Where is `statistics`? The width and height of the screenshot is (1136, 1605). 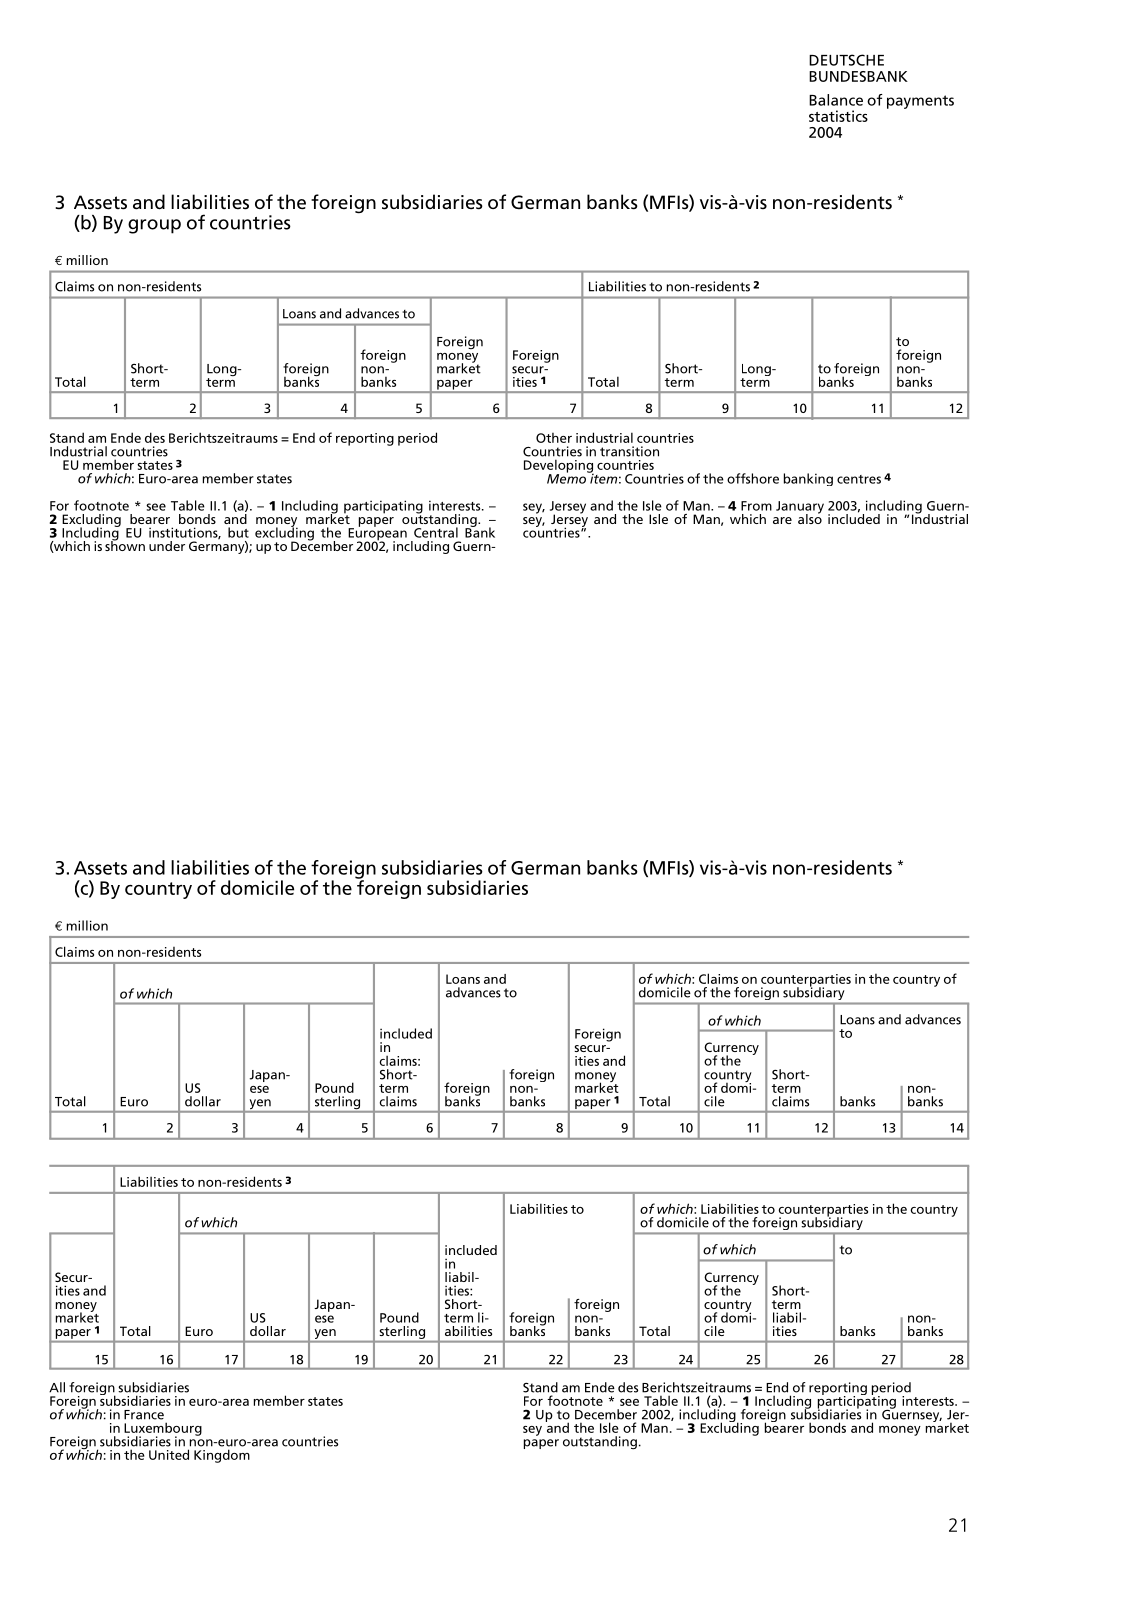
statistics is located at coordinates (838, 116).
